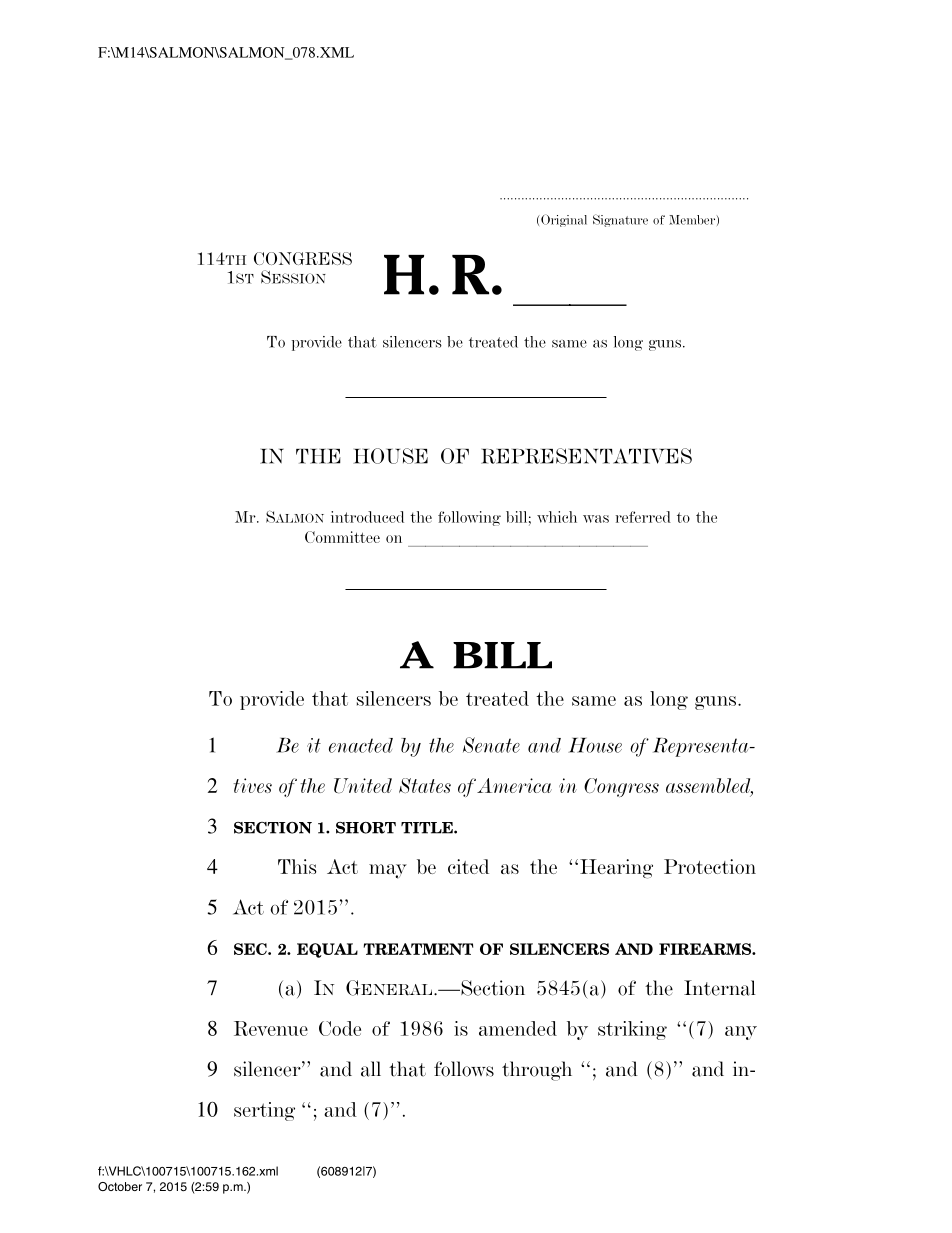 The height and width of the page is (1233, 952). I want to click on Internal, so click(720, 988).
